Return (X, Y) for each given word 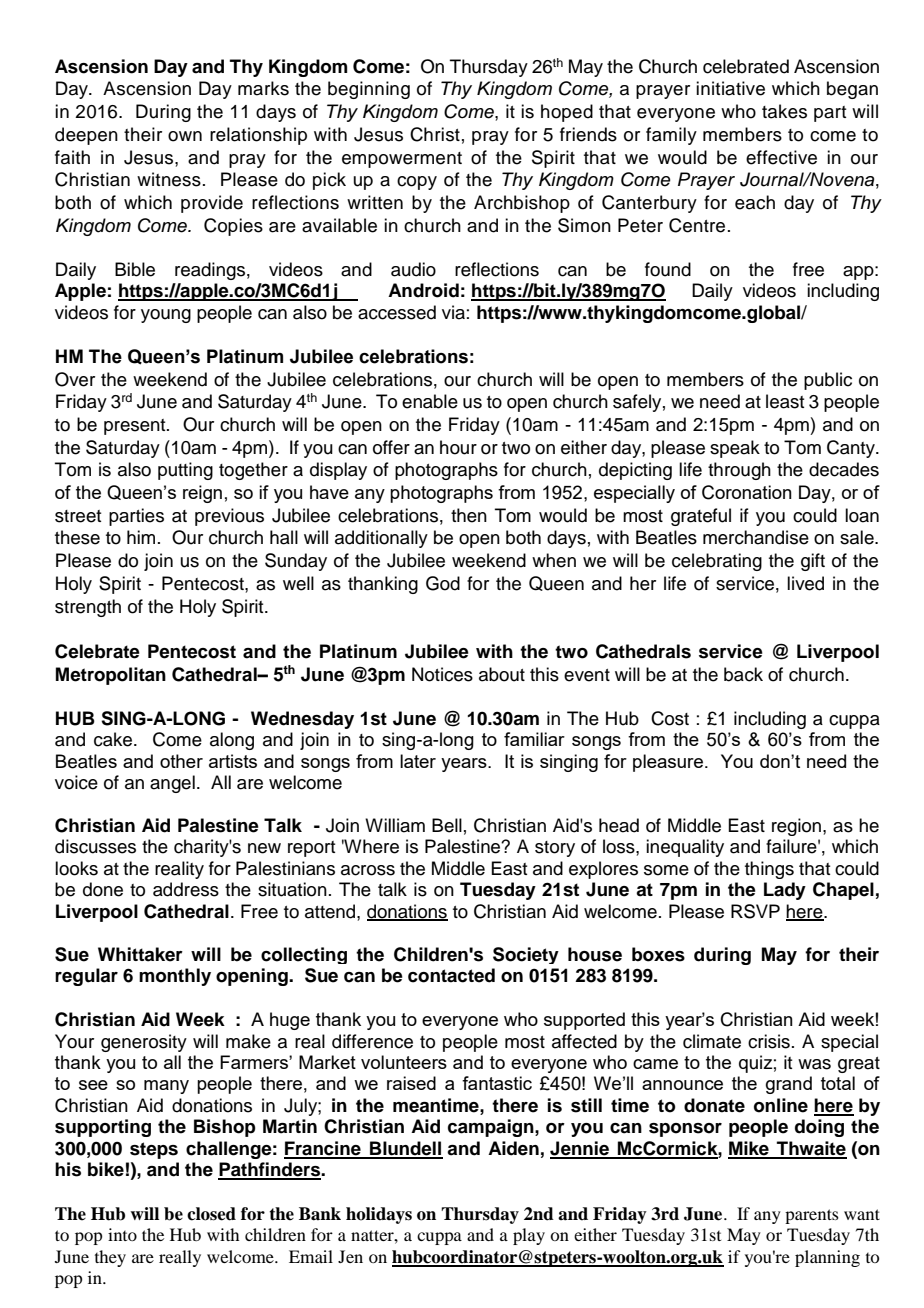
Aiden (513, 1148)
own (185, 136)
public (828, 381)
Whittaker (140, 954)
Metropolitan (111, 676)
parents (812, 1216)
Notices (442, 674)
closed (211, 1214)
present (136, 427)
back (743, 674)
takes (784, 111)
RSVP (755, 911)
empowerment (402, 160)
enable (430, 401)
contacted (451, 975)
